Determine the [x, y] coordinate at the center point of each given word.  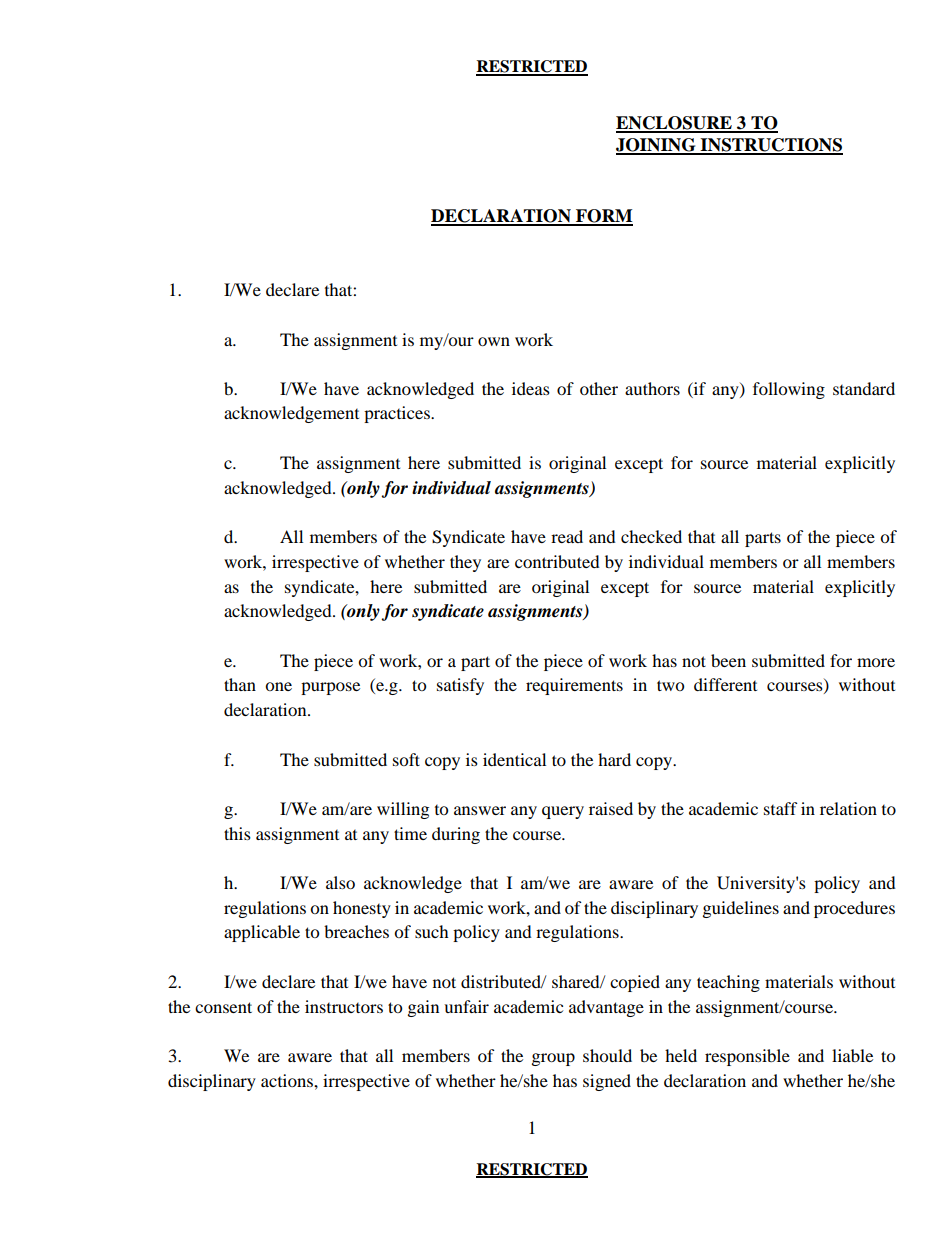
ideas [531, 388]
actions [288, 1080]
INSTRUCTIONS [771, 146]
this [237, 833]
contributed [557, 561]
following [789, 390]
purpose [330, 688]
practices [398, 414]
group [553, 1059]
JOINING [657, 146]
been [728, 660]
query [563, 812]
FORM [603, 217]
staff [781, 808]
